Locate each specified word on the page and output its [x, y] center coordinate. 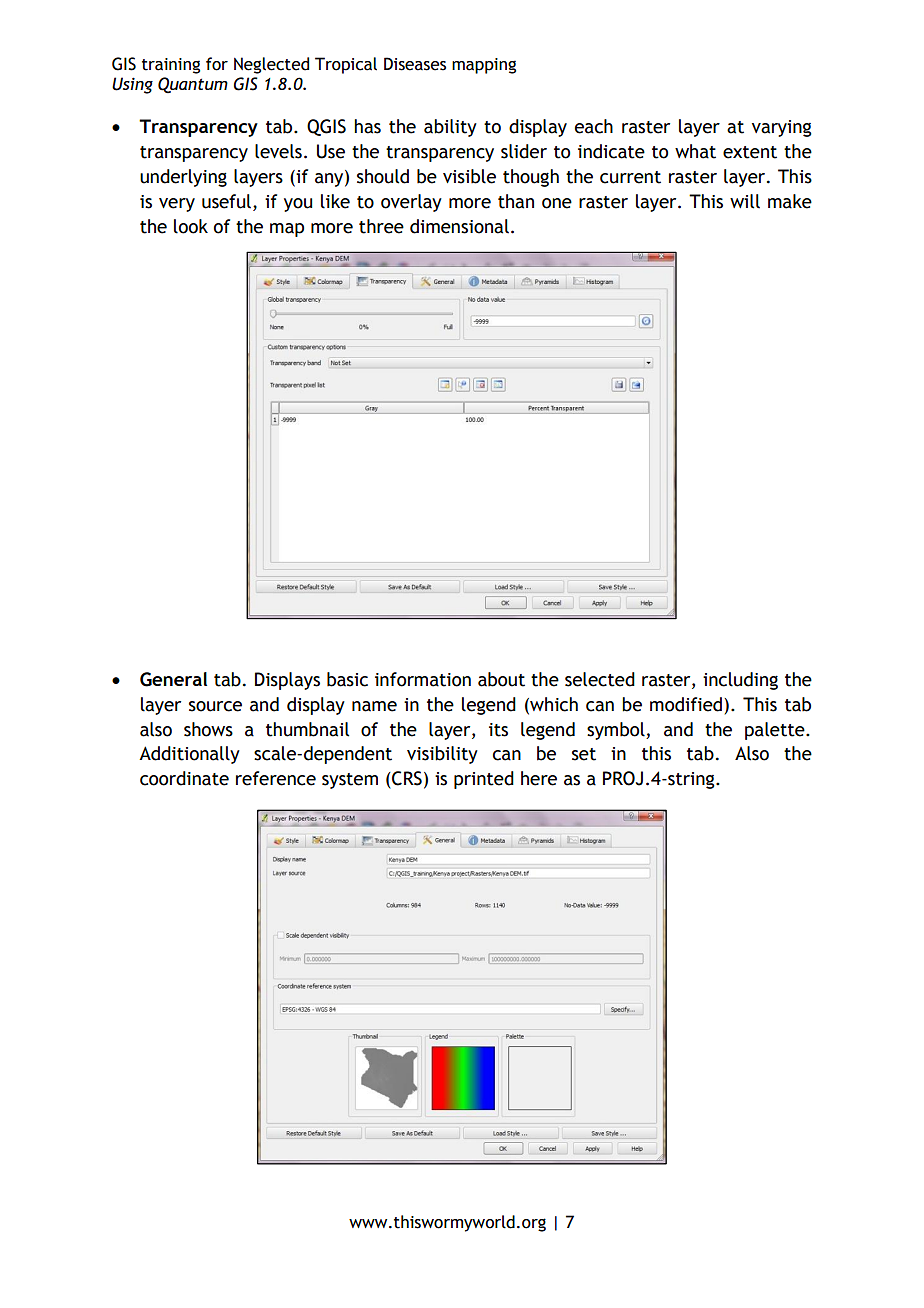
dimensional [459, 226]
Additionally [189, 755]
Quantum [193, 85]
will [745, 201]
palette [776, 731]
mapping [484, 66]
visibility [442, 755]
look [191, 226]
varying [782, 128]
